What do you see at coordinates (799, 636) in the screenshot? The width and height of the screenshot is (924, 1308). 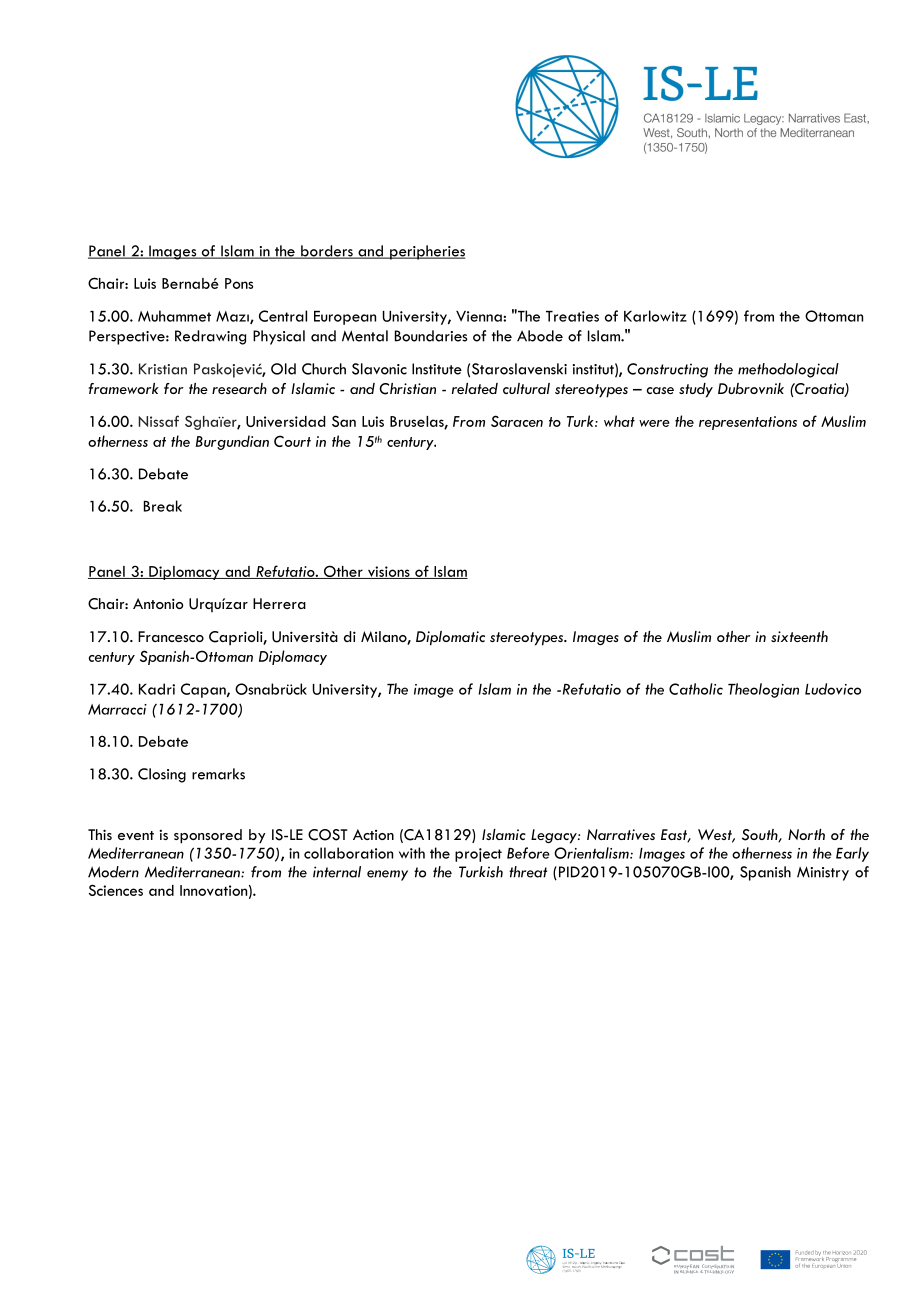 I see `sixteenth` at bounding box center [799, 636].
